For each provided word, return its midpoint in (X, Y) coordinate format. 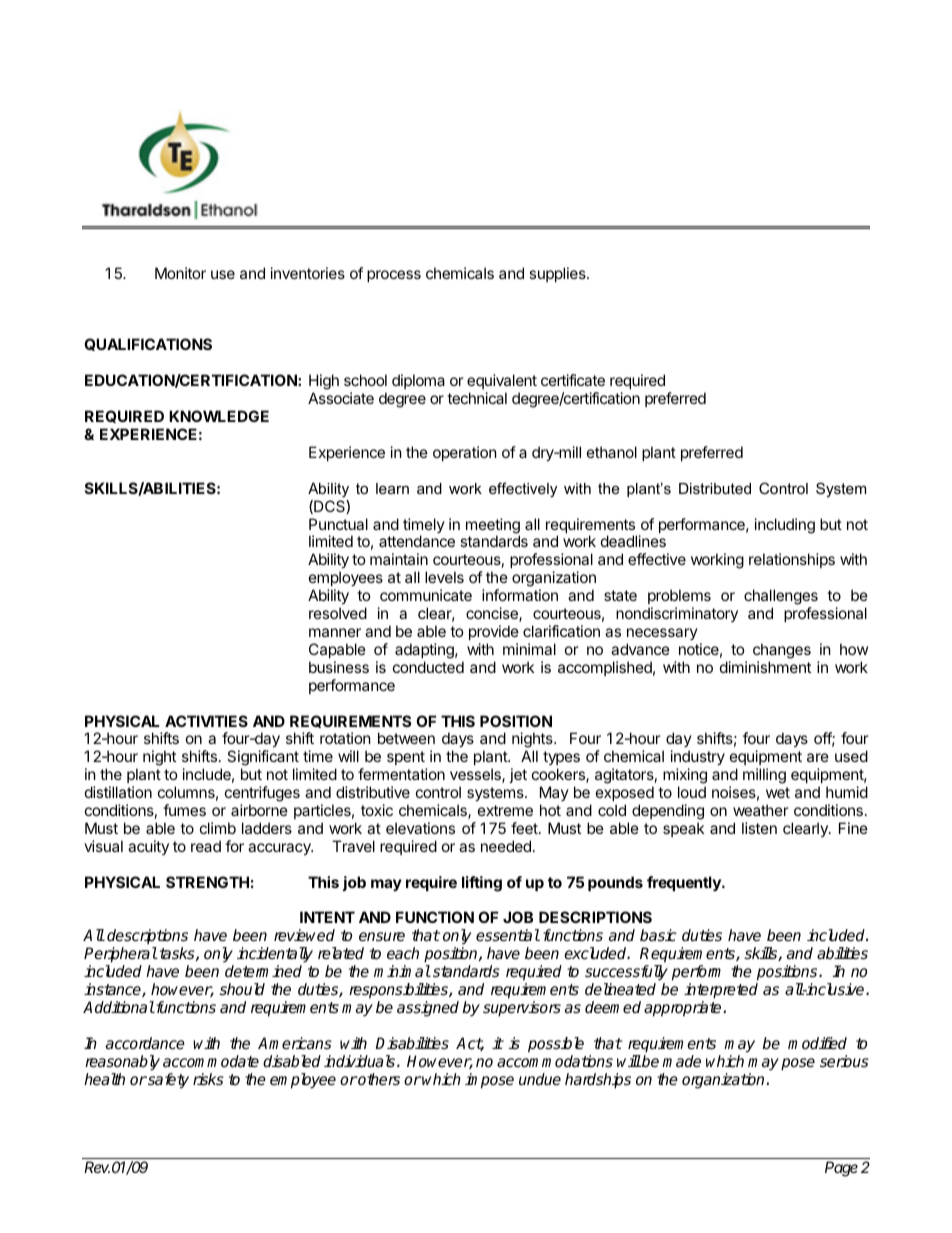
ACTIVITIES (206, 721)
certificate (573, 380)
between (406, 738)
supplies (558, 274)
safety (167, 1081)
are (818, 757)
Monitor (180, 273)
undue (540, 1079)
